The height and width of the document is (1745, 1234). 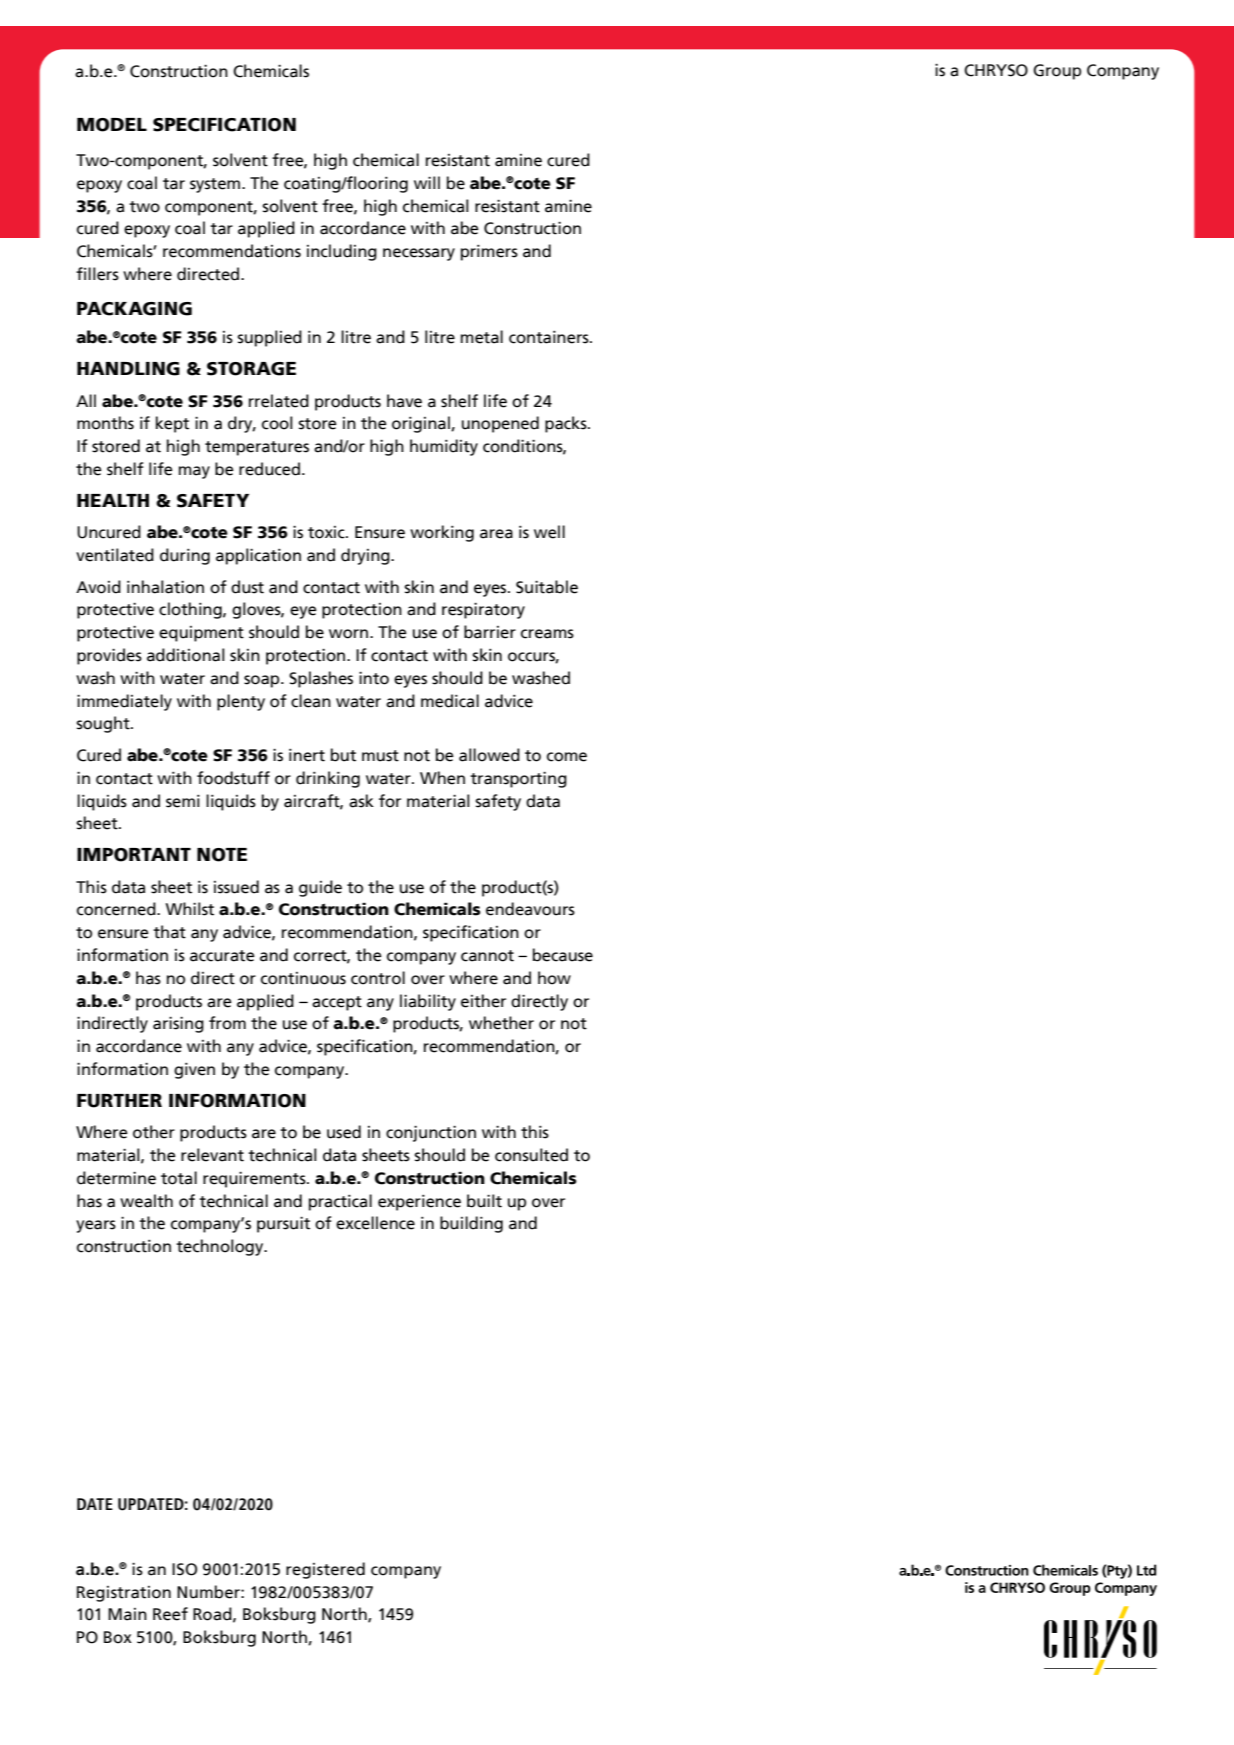 I want to click on Group, so click(x=1057, y=72).
